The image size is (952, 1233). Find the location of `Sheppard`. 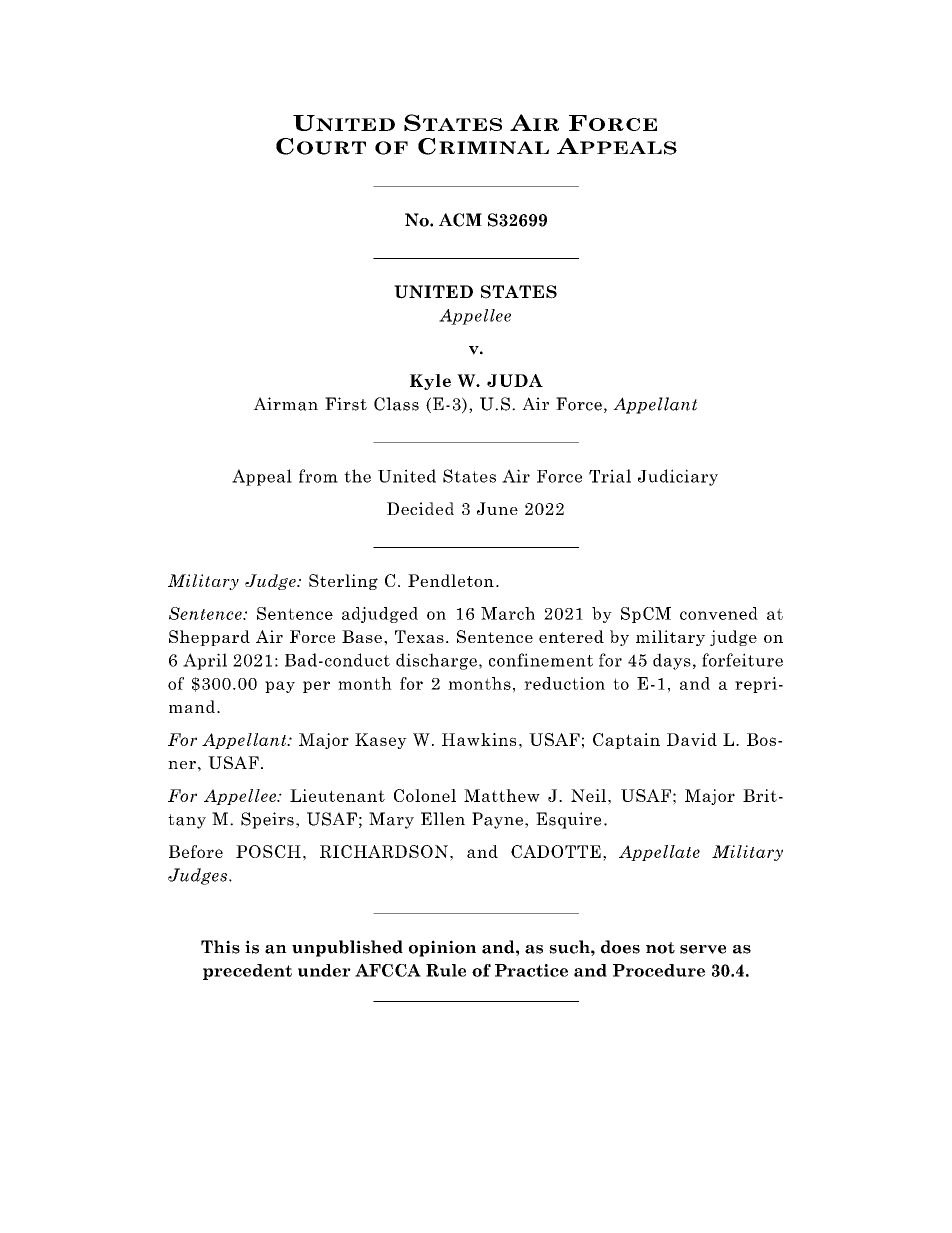

Sheppard is located at coordinates (209, 638).
